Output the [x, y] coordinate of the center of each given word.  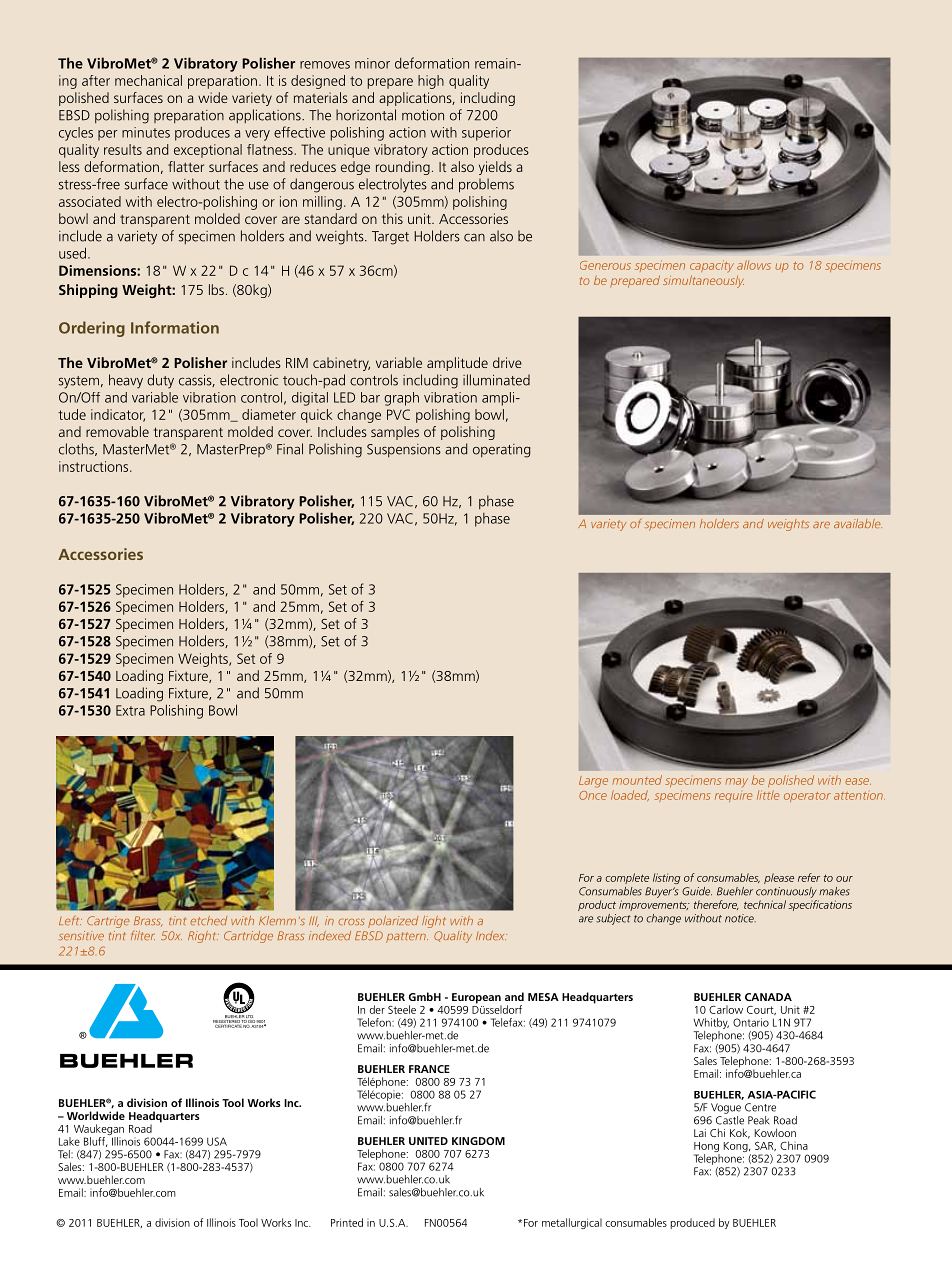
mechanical [148, 80]
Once [593, 795]
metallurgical [572, 1223]
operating [501, 451]
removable [117, 431]
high [431, 82]
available [858, 523]
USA [217, 1141]
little [768, 795]
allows [754, 265]
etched [208, 920]
